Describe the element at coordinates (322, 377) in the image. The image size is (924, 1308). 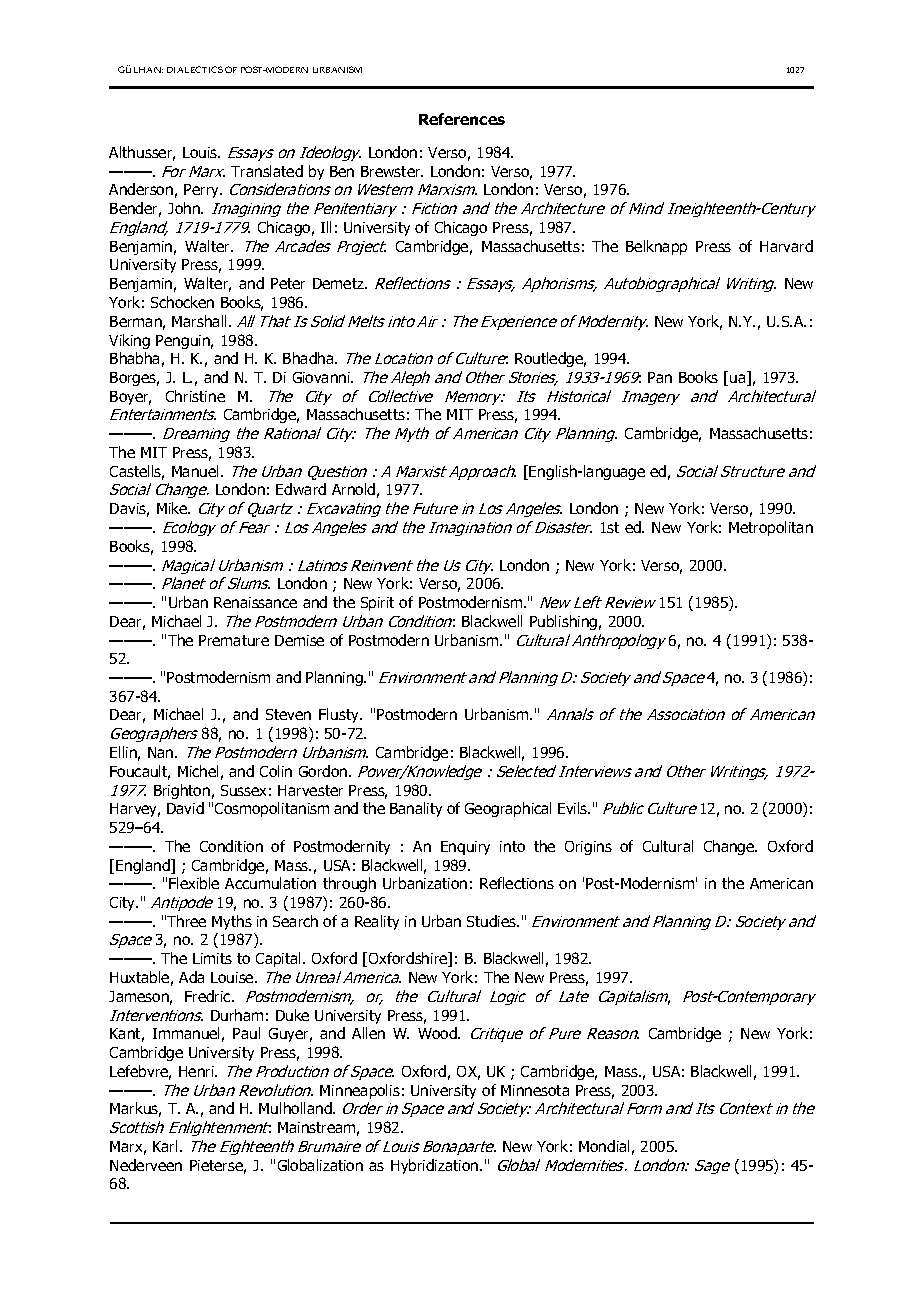
I see `Giovanni` at that location.
